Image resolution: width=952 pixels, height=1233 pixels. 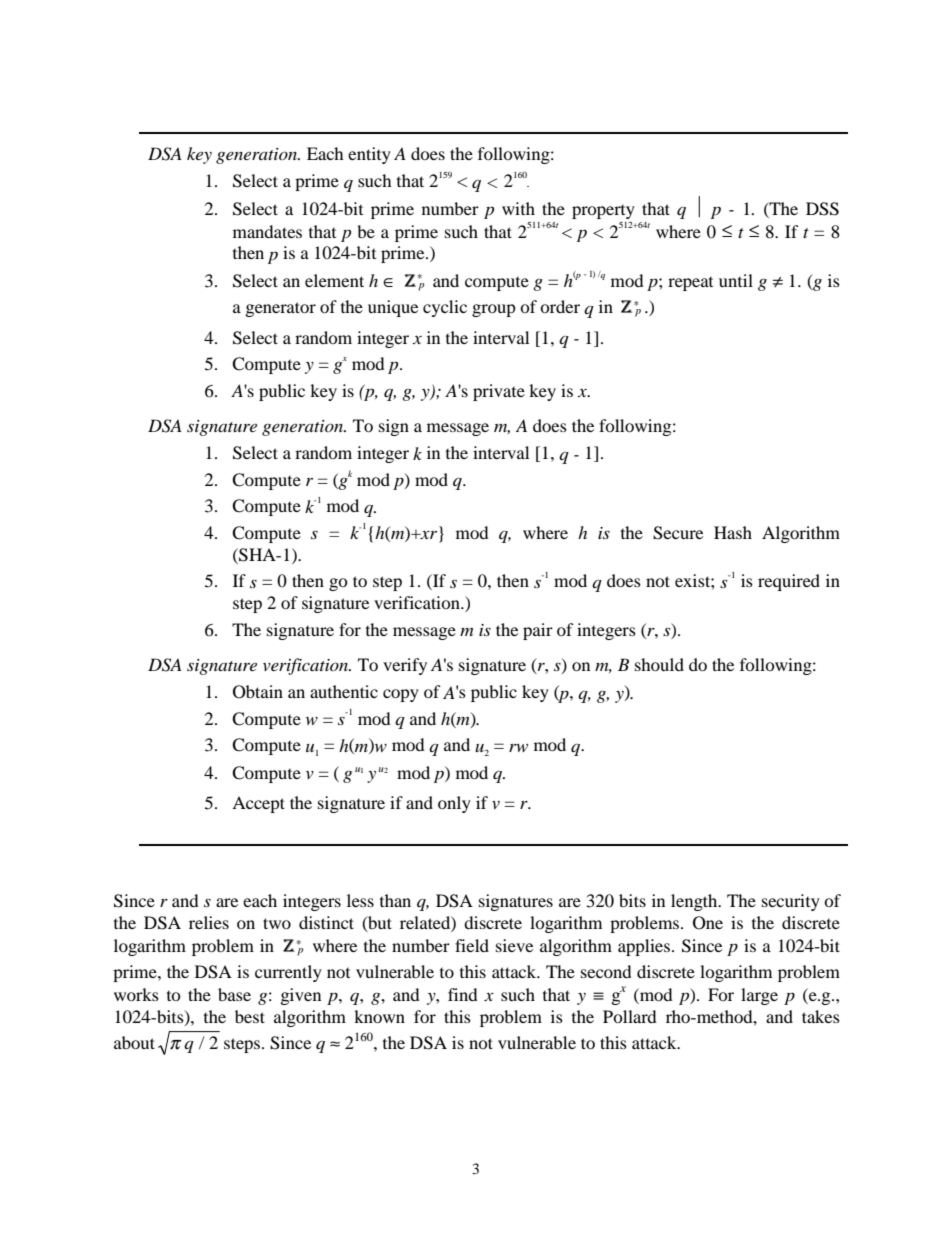 What do you see at coordinates (789, 582) in the document?
I see `required` at bounding box center [789, 582].
